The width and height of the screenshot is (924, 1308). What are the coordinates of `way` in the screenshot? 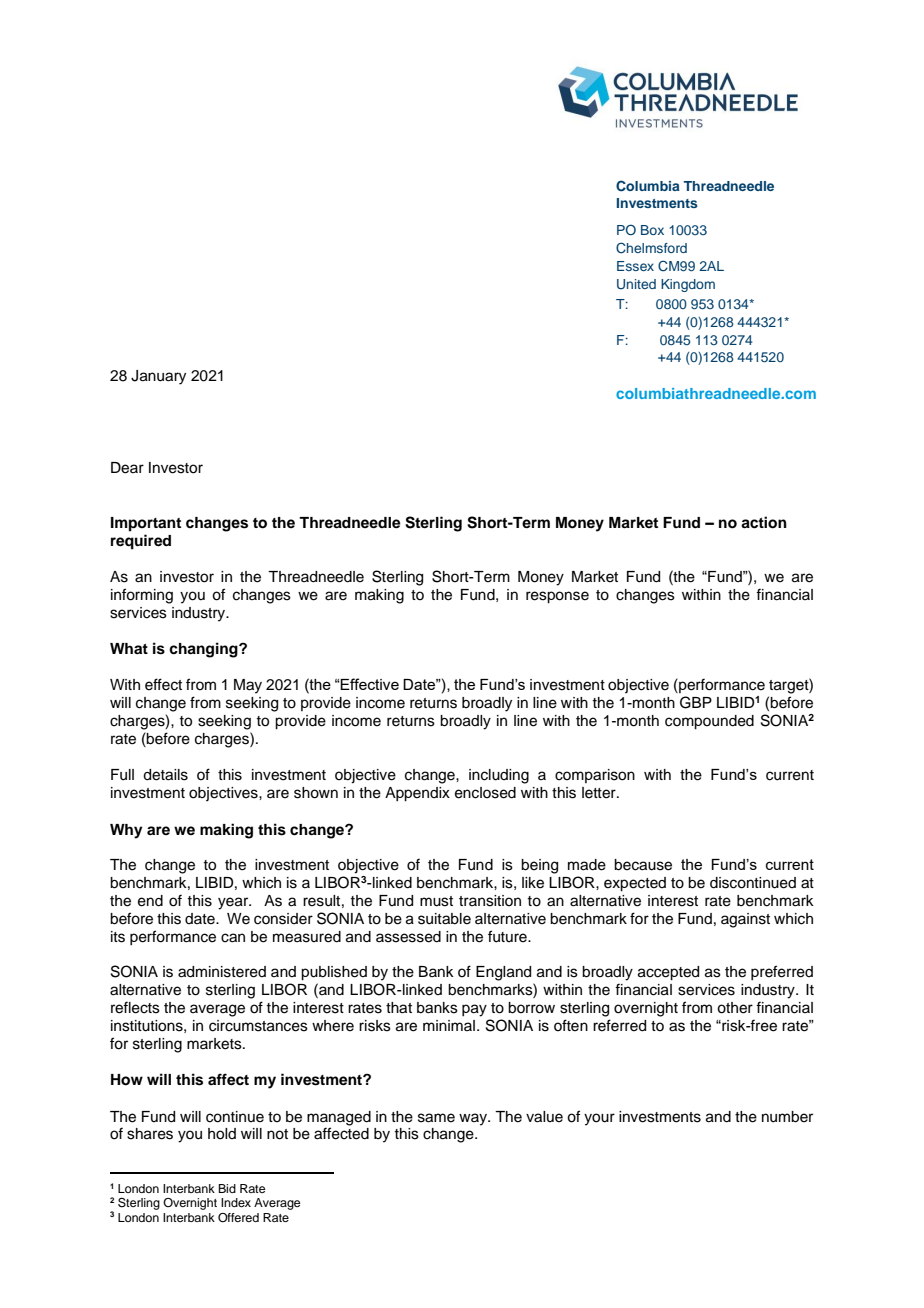 It's located at (474, 1119).
